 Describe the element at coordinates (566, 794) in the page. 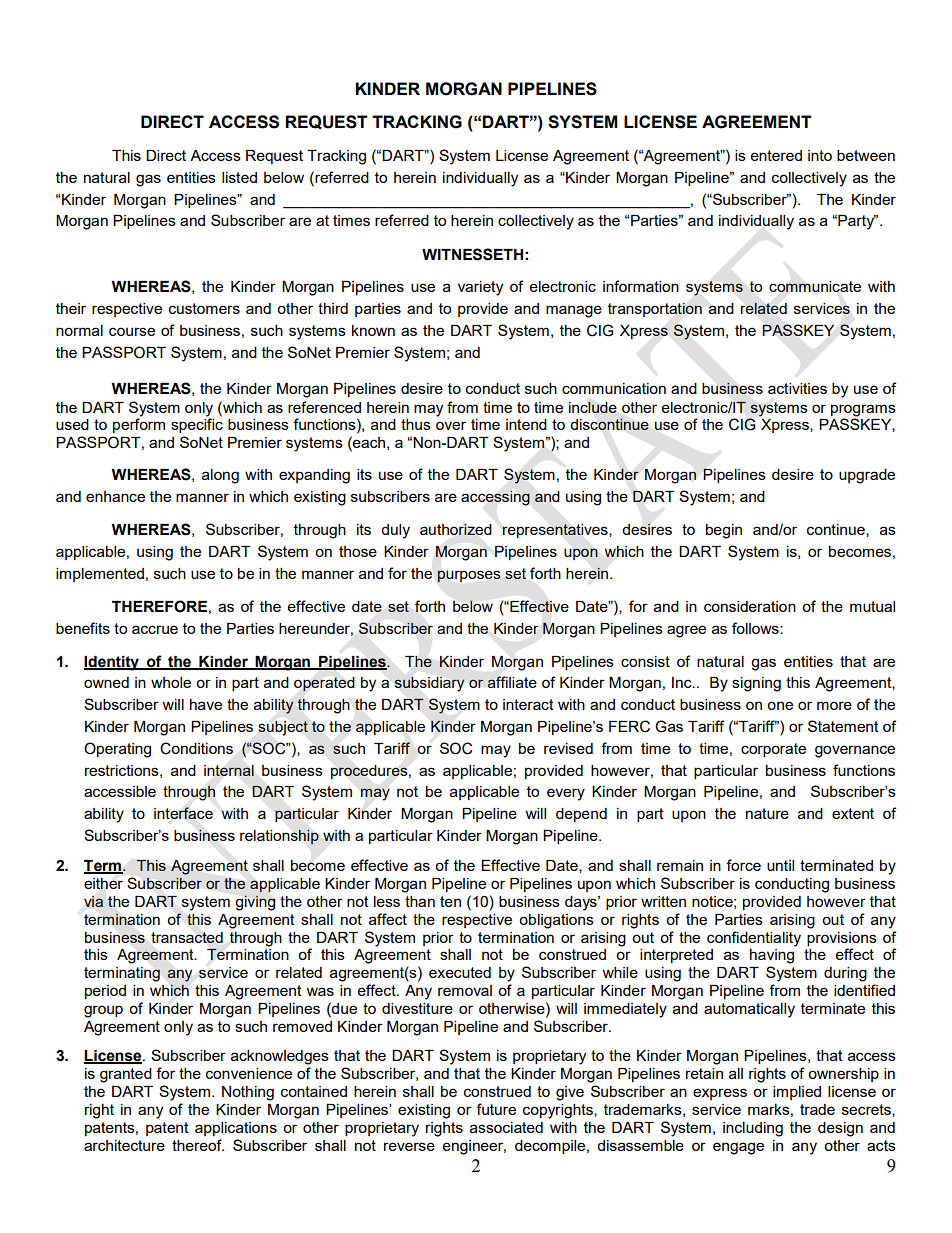

I see `every` at that location.
